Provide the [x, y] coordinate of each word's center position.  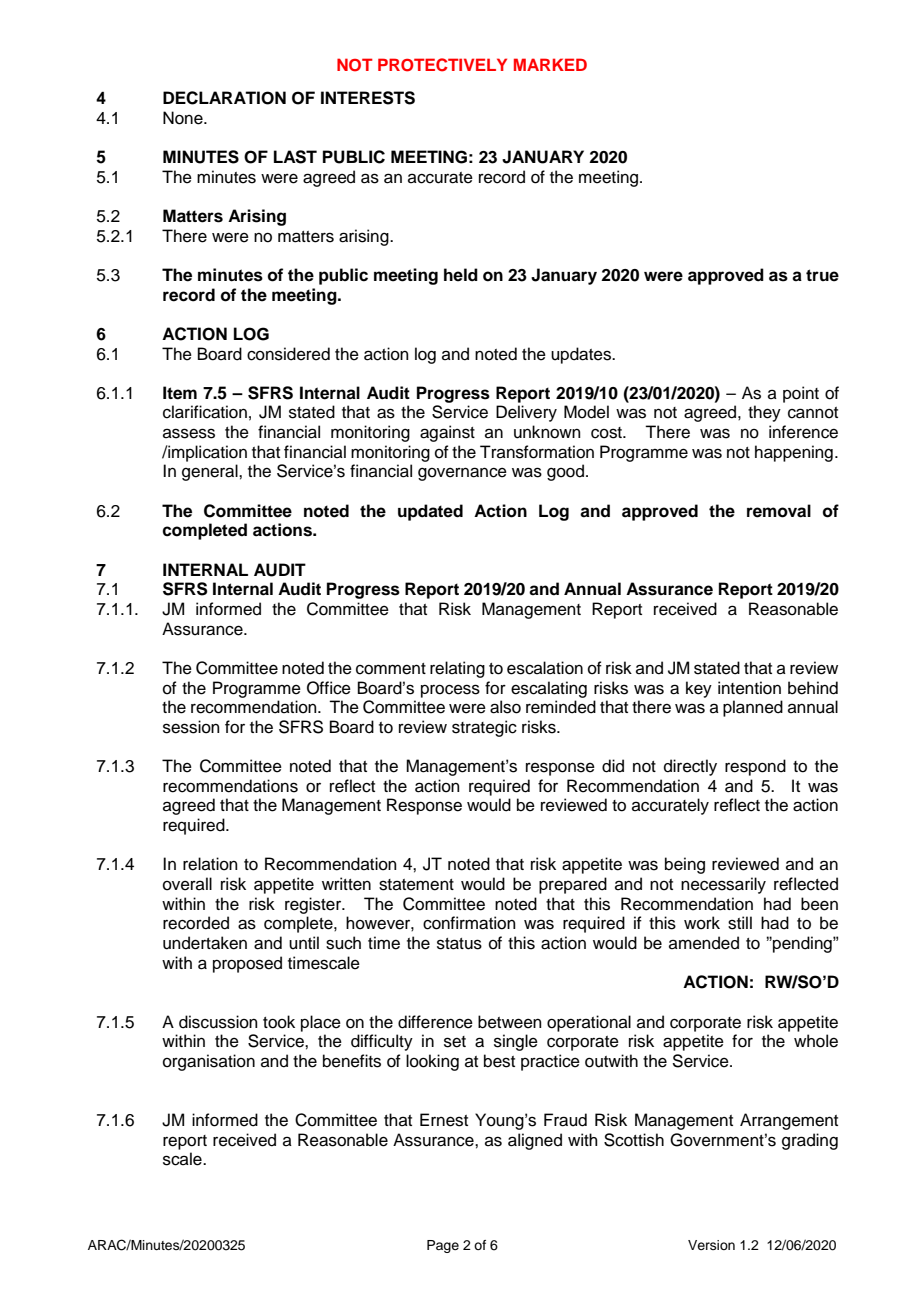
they [764, 413]
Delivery [526, 413]
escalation [545, 668]
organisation [209, 1062]
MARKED [550, 64]
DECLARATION [224, 98]
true [822, 275]
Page [443, 1246]
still [740, 923]
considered [288, 354]
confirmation [469, 923]
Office [329, 688]
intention [749, 688]
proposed [247, 964]
